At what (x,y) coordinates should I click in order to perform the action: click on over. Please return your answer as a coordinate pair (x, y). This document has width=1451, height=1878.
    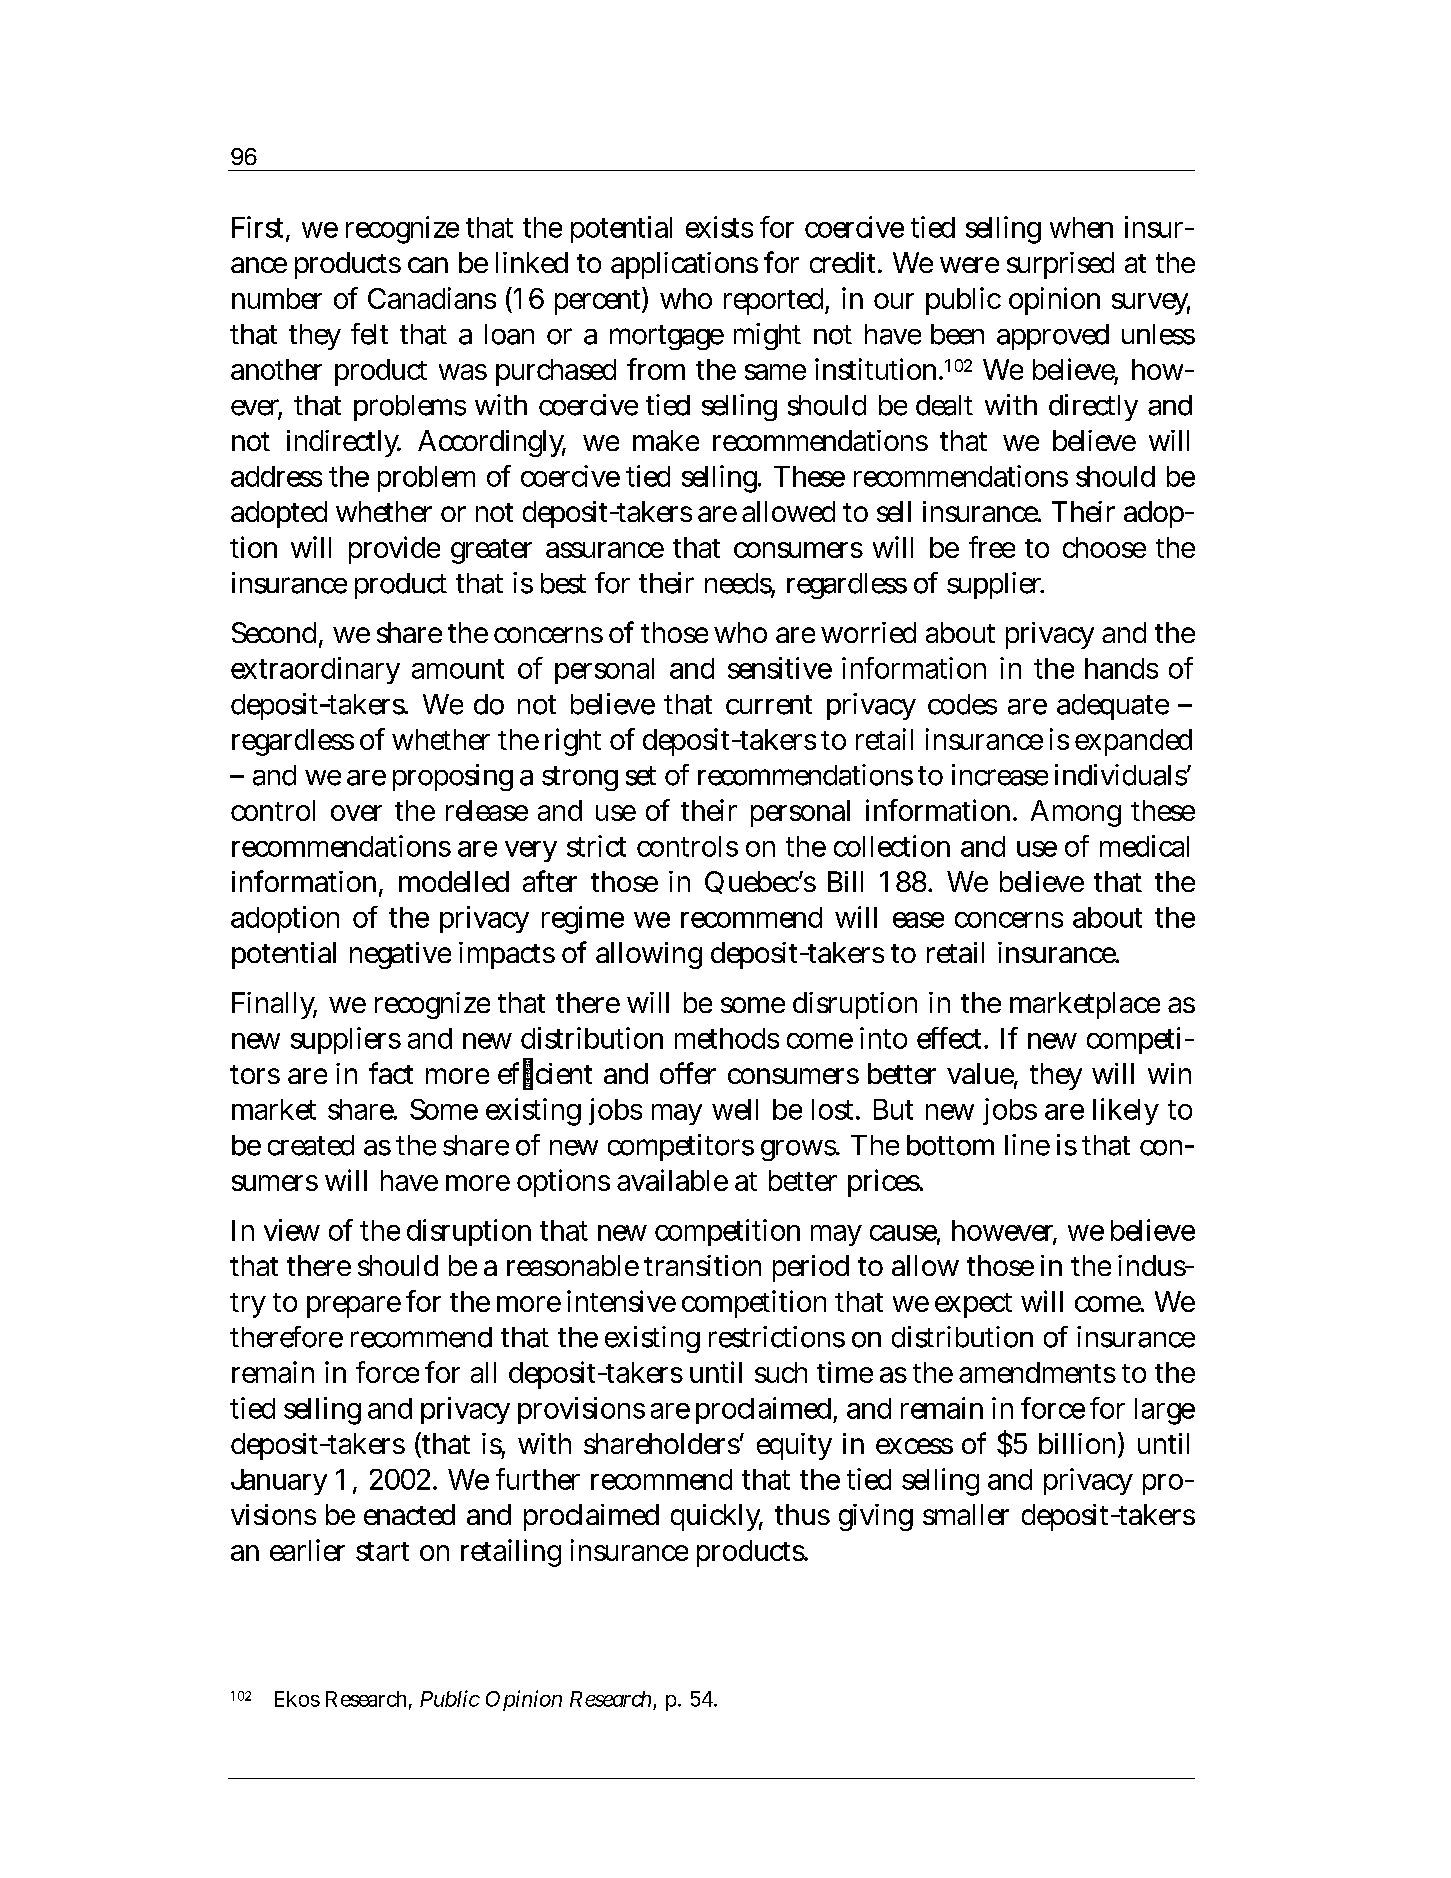
    Looking at the image, I should click on (356, 813).
